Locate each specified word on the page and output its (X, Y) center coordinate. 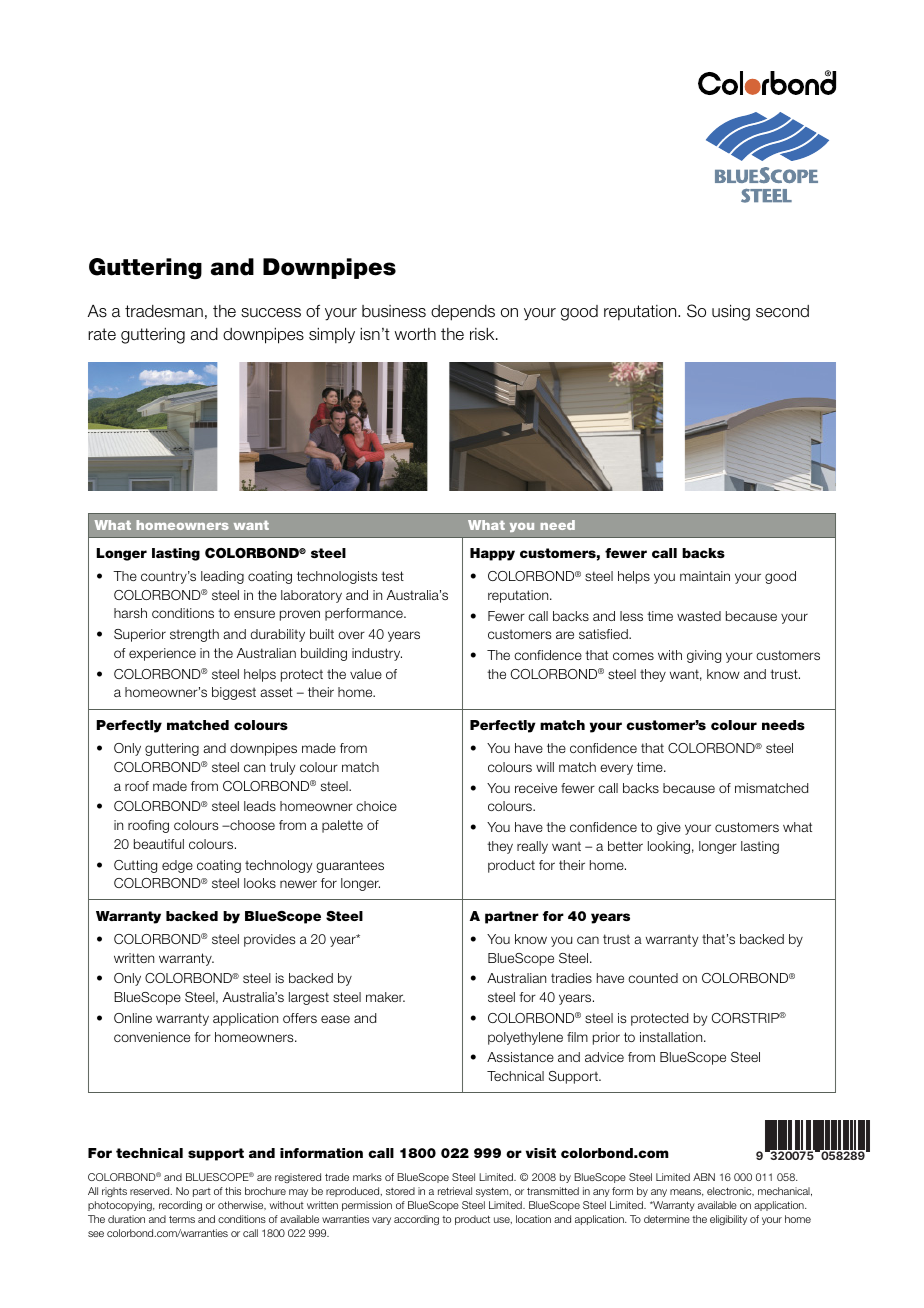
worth (415, 334)
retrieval (455, 1191)
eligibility (728, 1220)
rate (102, 334)
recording (180, 1206)
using (731, 312)
